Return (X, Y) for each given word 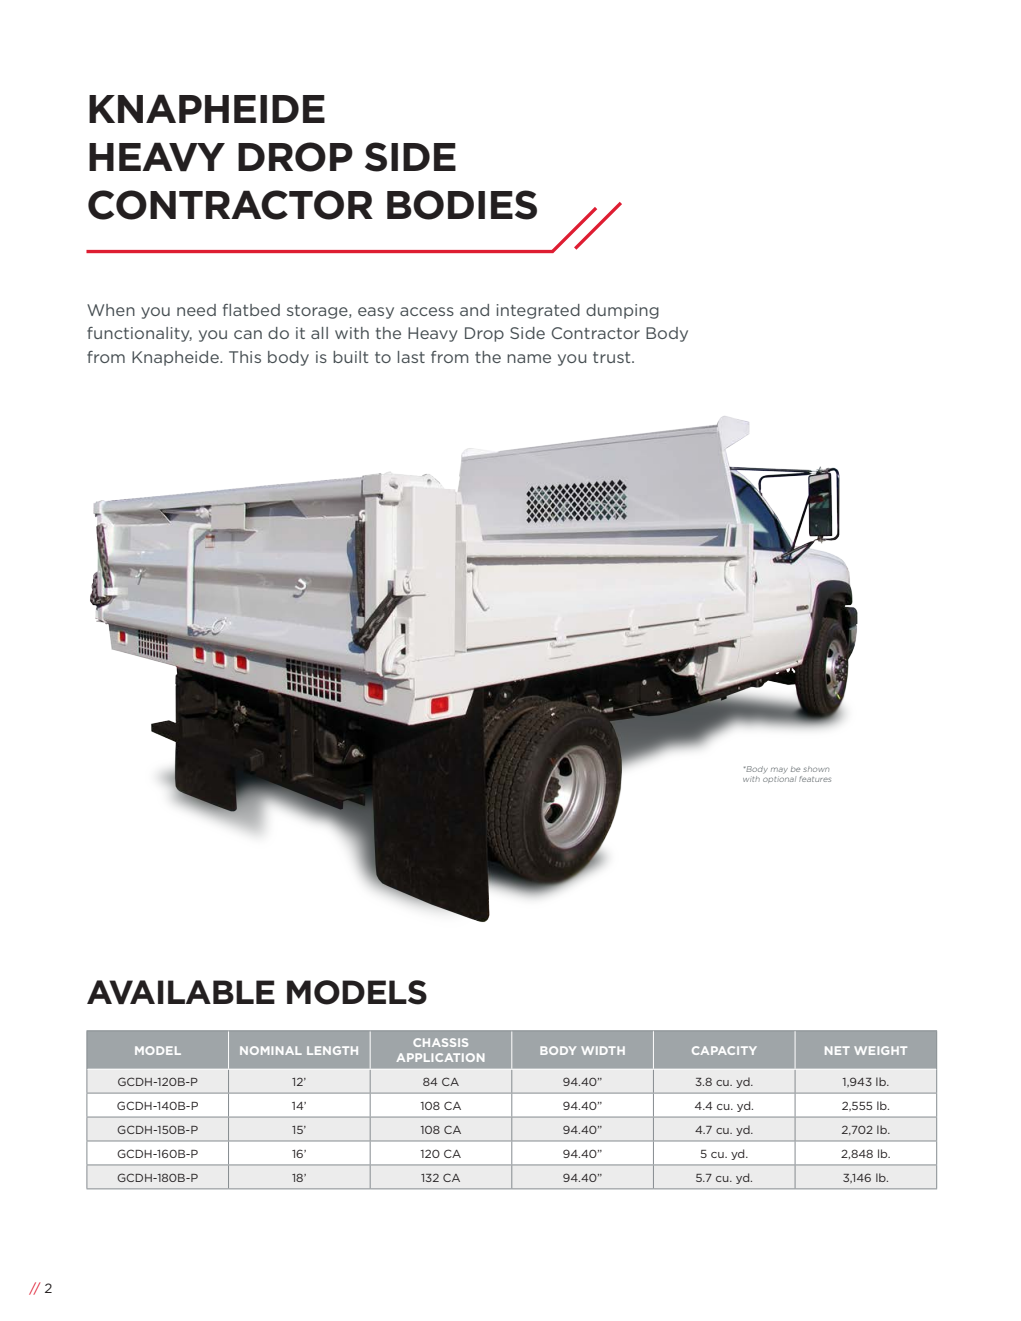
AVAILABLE (181, 992)
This (245, 357)
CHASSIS (440, 1042)
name (529, 358)
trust (613, 357)
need (196, 310)
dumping (622, 311)
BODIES (462, 205)
